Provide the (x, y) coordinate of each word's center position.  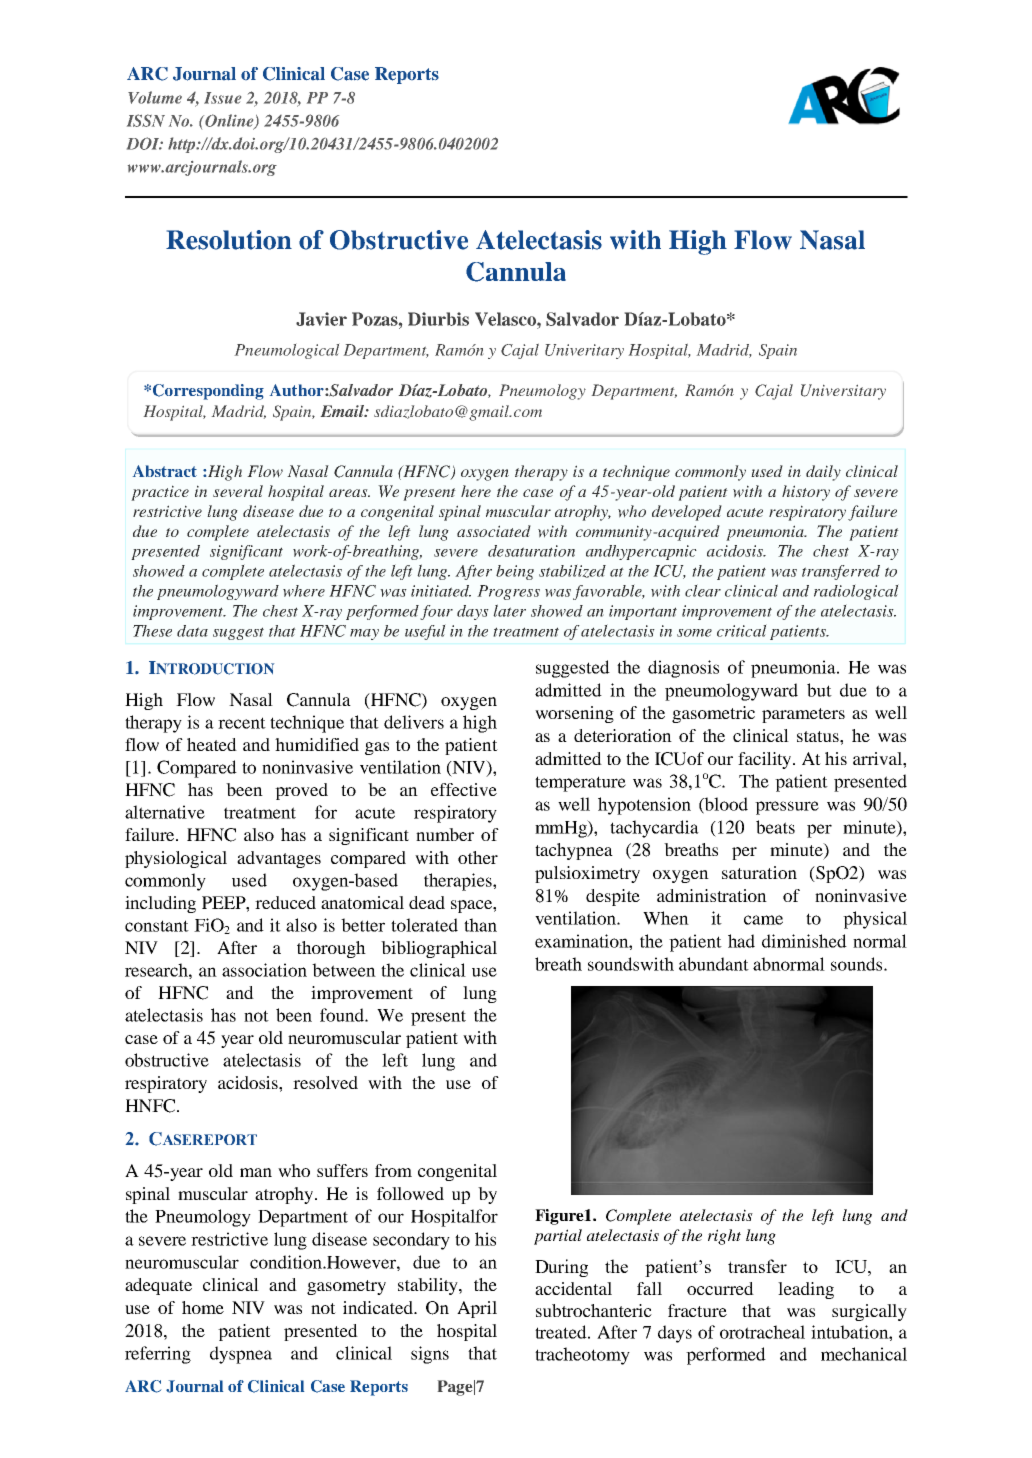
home (203, 1307)
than (480, 925)
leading (806, 1290)
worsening (574, 714)
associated (494, 531)
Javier (321, 319)
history (806, 493)
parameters (803, 715)
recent (242, 723)
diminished (804, 941)
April (477, 1309)
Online (229, 121)
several (238, 491)
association (264, 970)
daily (823, 473)
